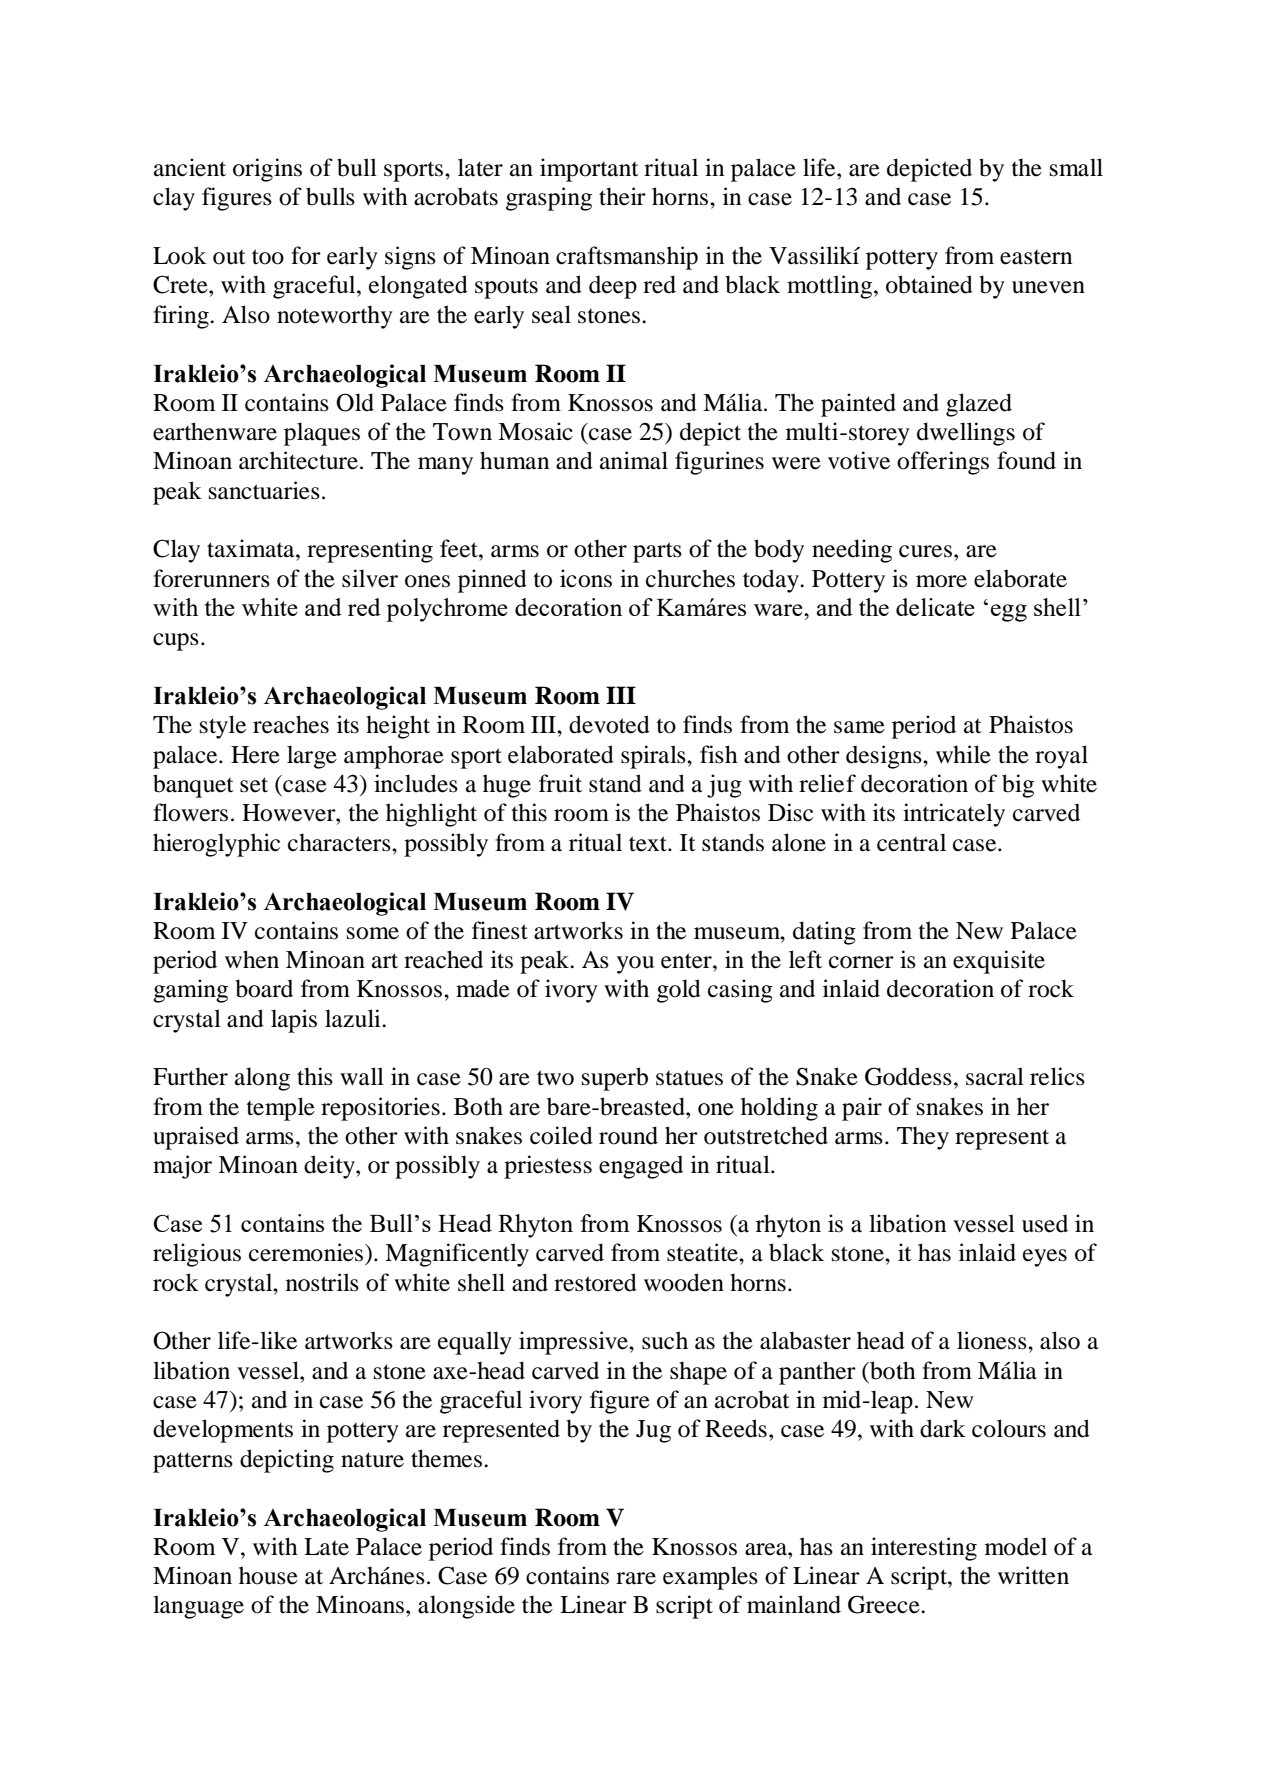 This screenshot has height=1789, width=1265. I want to click on origins, so click(267, 170).
